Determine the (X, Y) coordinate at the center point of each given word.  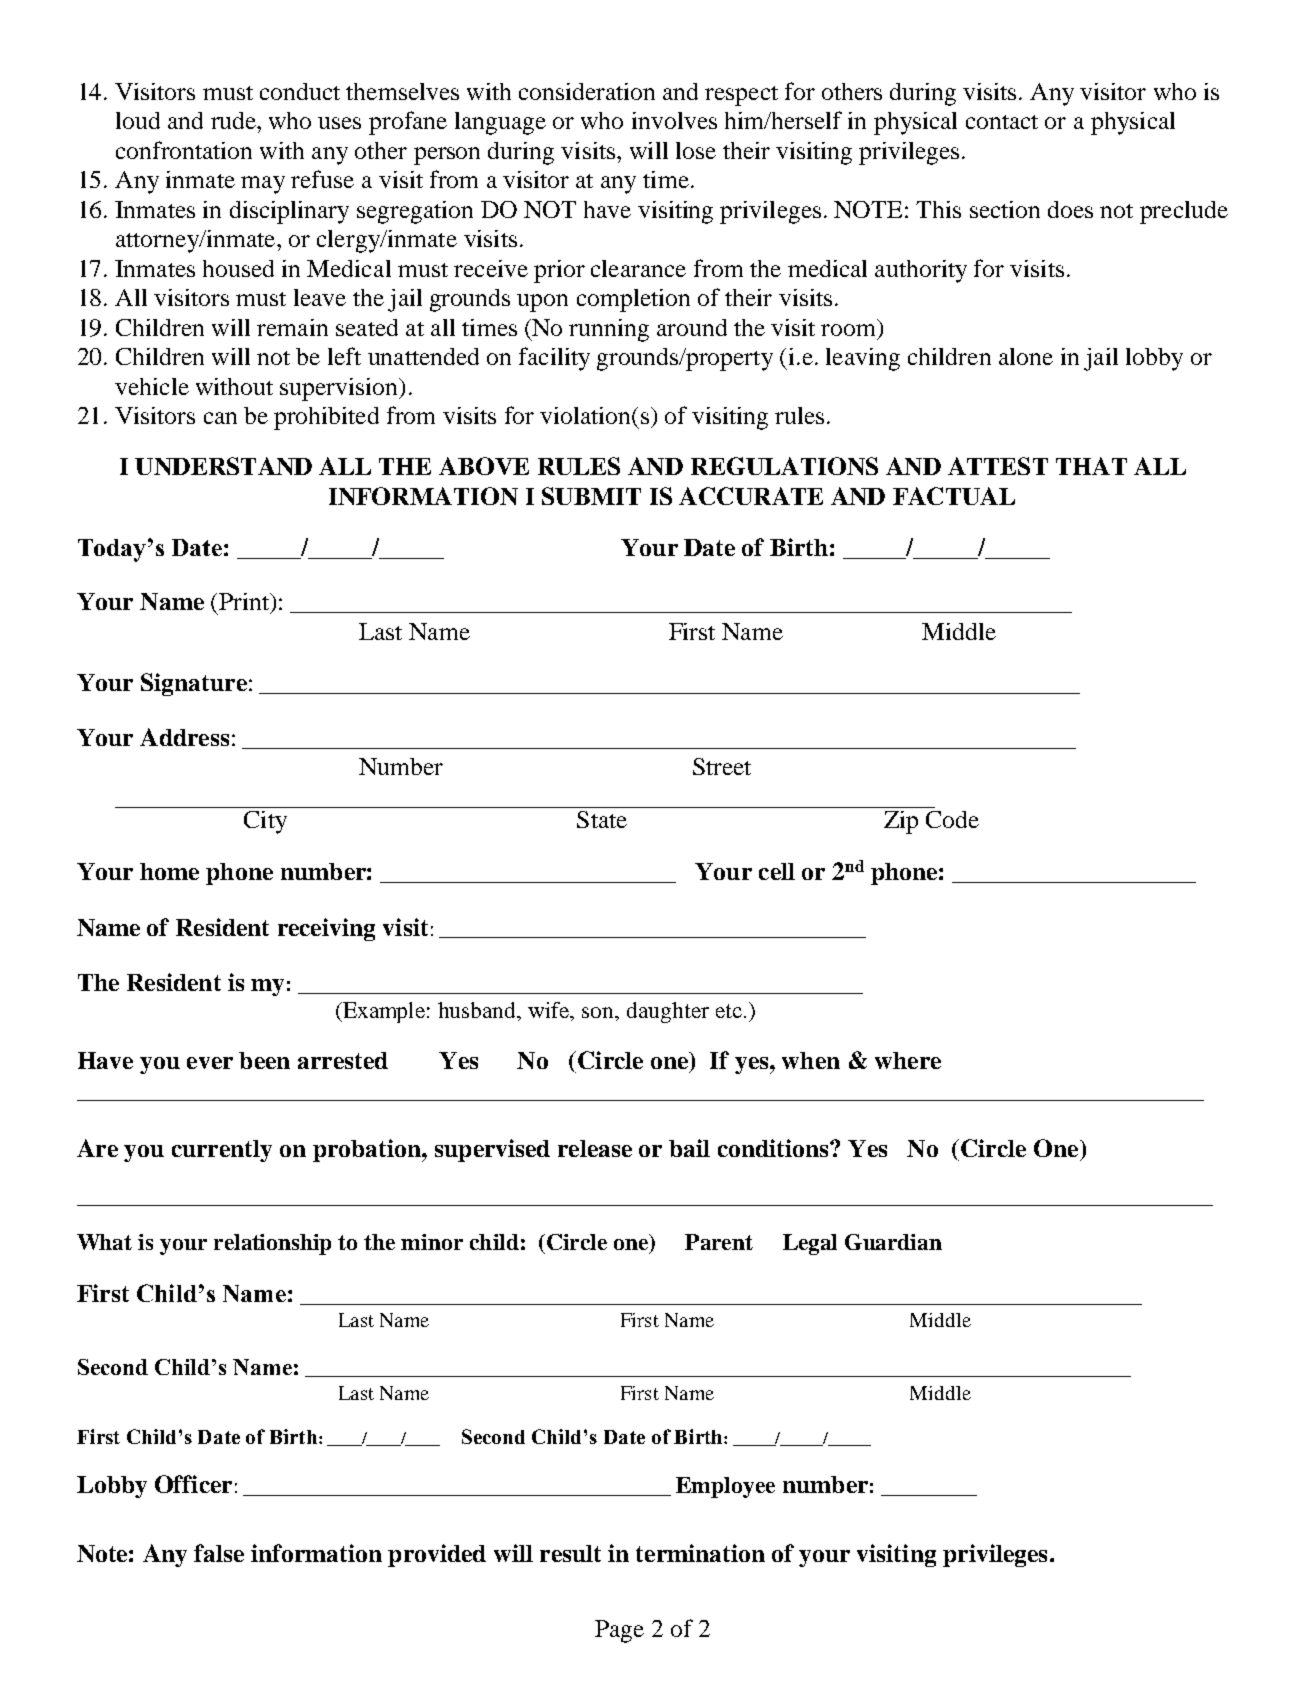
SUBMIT (591, 496)
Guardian (893, 1242)
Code (952, 819)
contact (1002, 122)
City (265, 822)
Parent (719, 1242)
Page (619, 1631)
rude (234, 120)
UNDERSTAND (223, 466)
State (602, 819)
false (219, 1553)
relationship (272, 1244)
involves (674, 120)
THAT (1091, 466)
